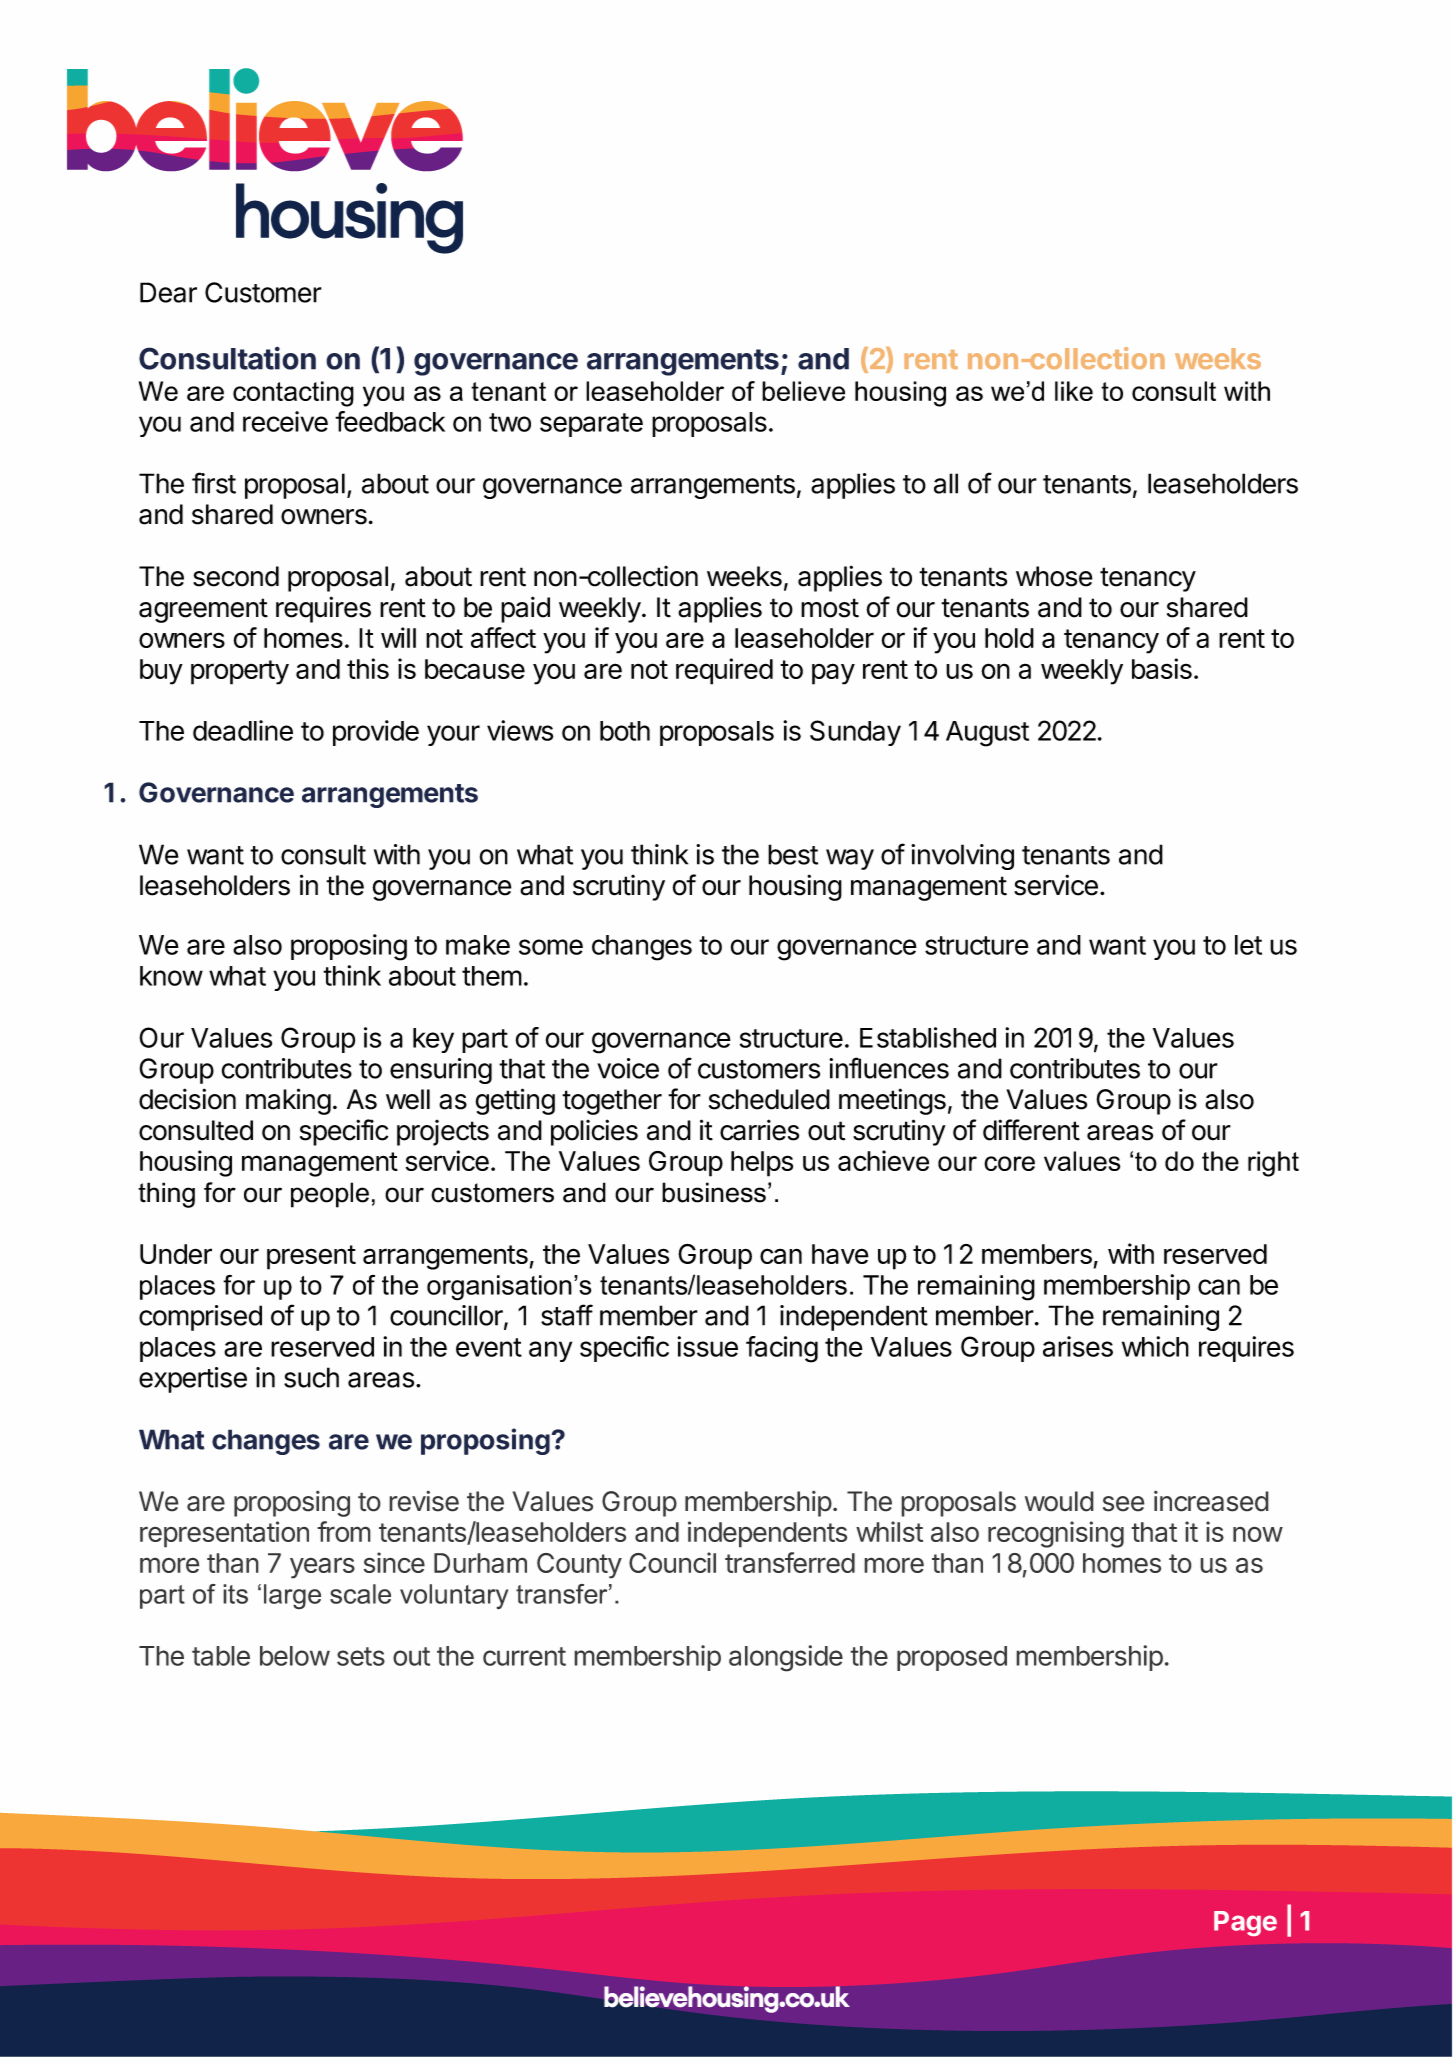 This page has height=2057, width=1453. Describe the element at coordinates (295, 1656) in the page. I see `below` at that location.
